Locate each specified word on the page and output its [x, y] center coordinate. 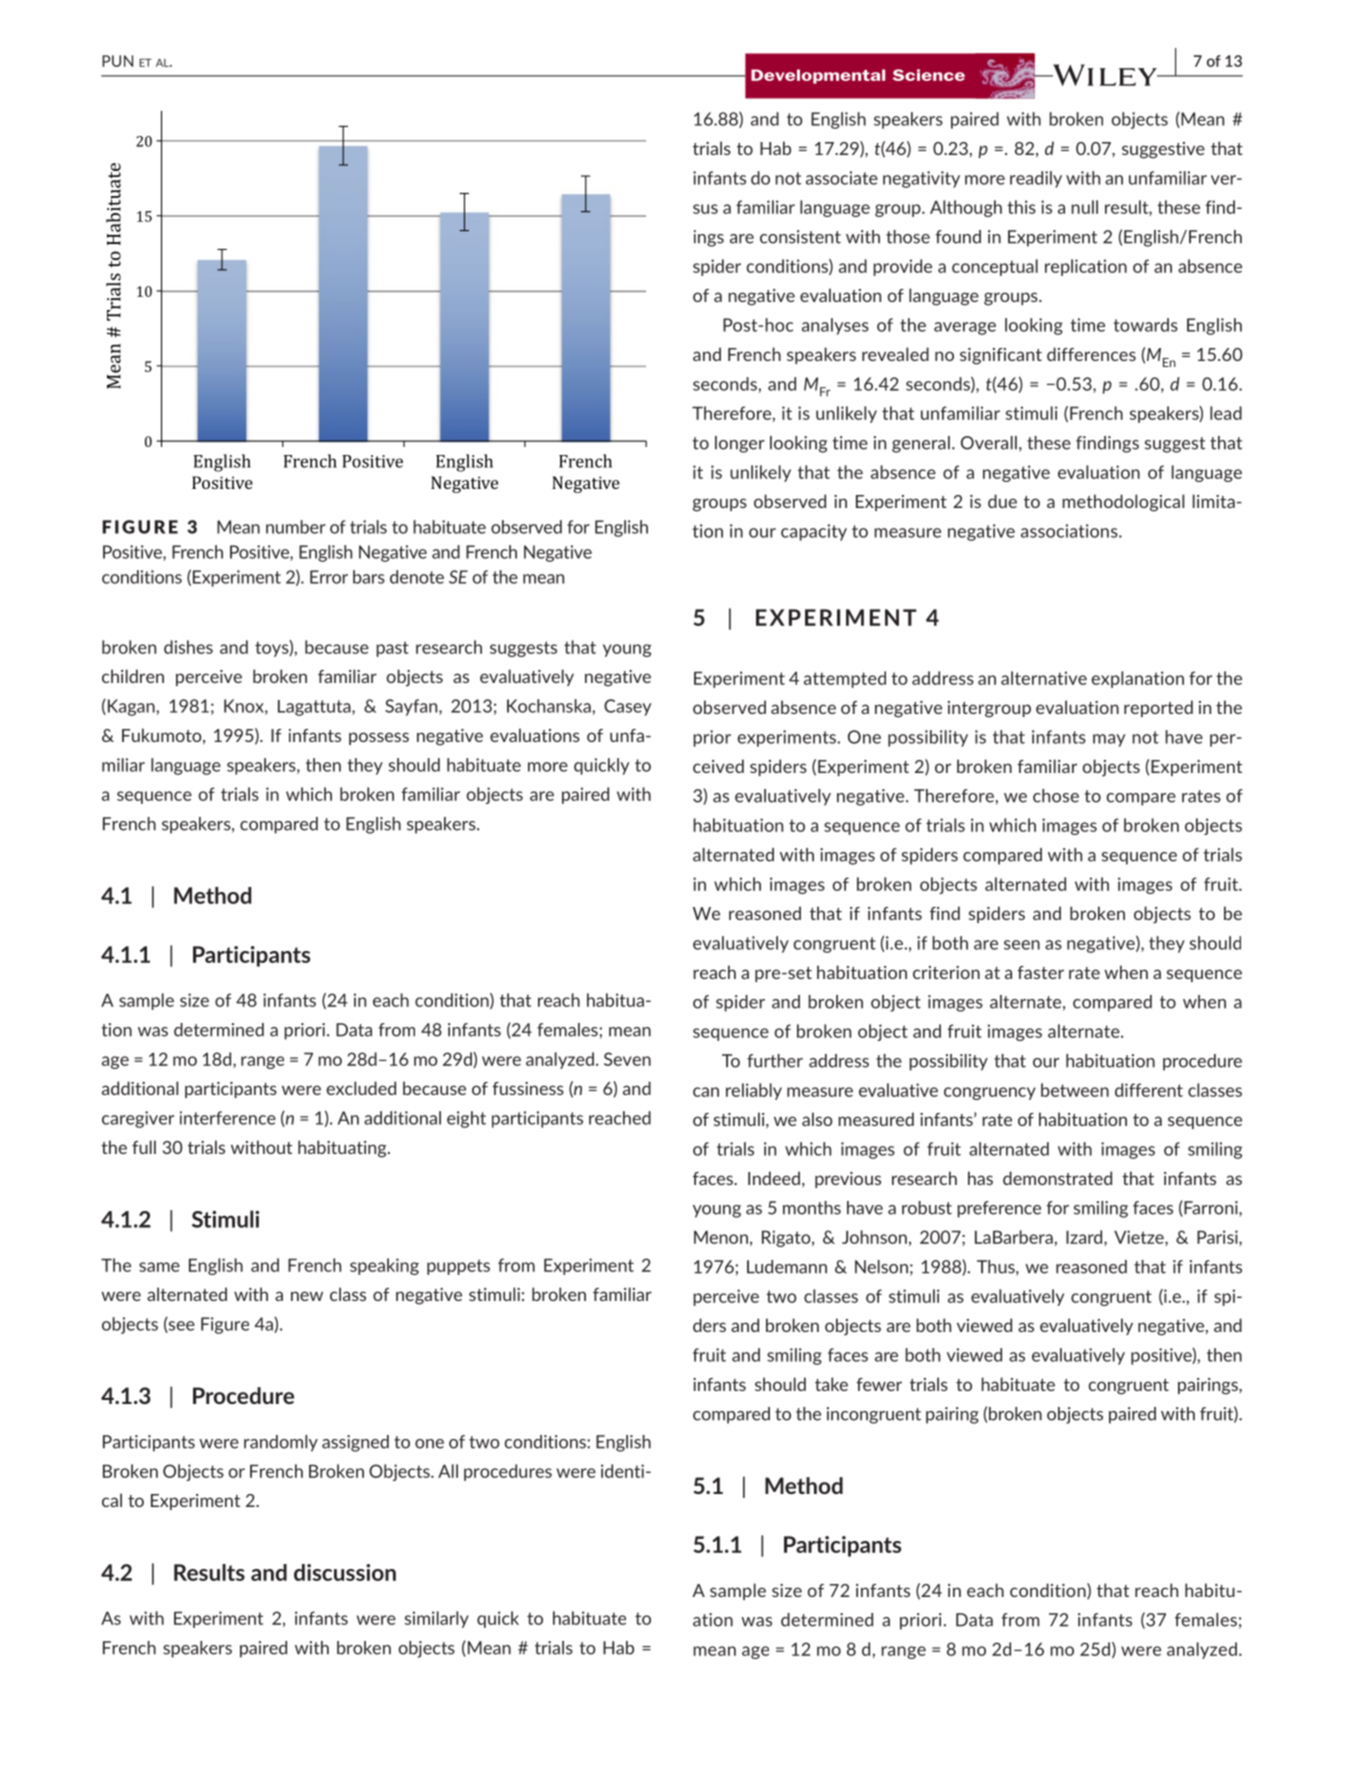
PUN [117, 61]
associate [842, 178]
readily [1036, 179]
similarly [437, 1619]
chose [1056, 796]
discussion [345, 1572]
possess [379, 738]
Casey [627, 707]
